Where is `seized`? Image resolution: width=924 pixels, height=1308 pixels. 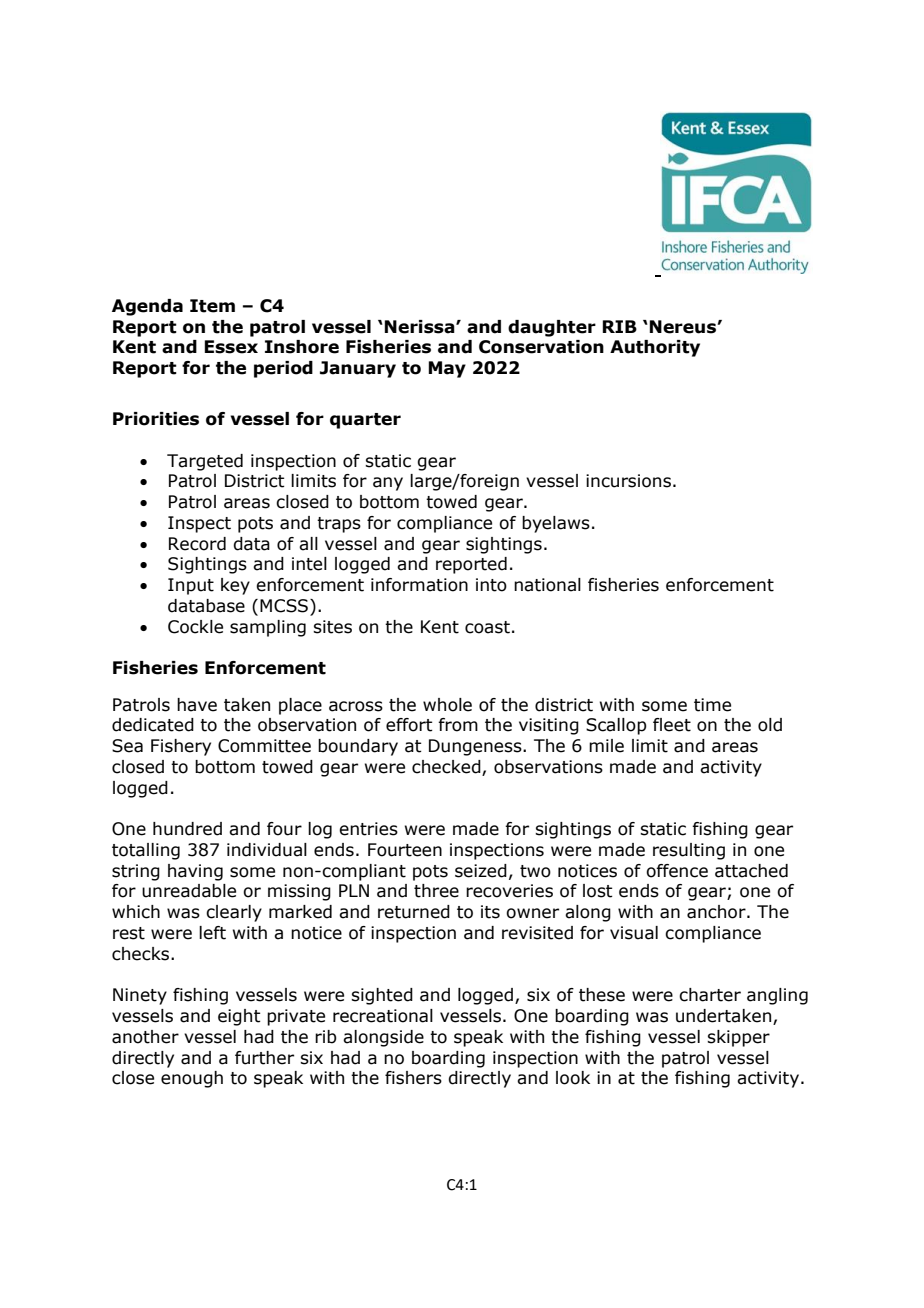
seized is located at coordinates (481, 871).
